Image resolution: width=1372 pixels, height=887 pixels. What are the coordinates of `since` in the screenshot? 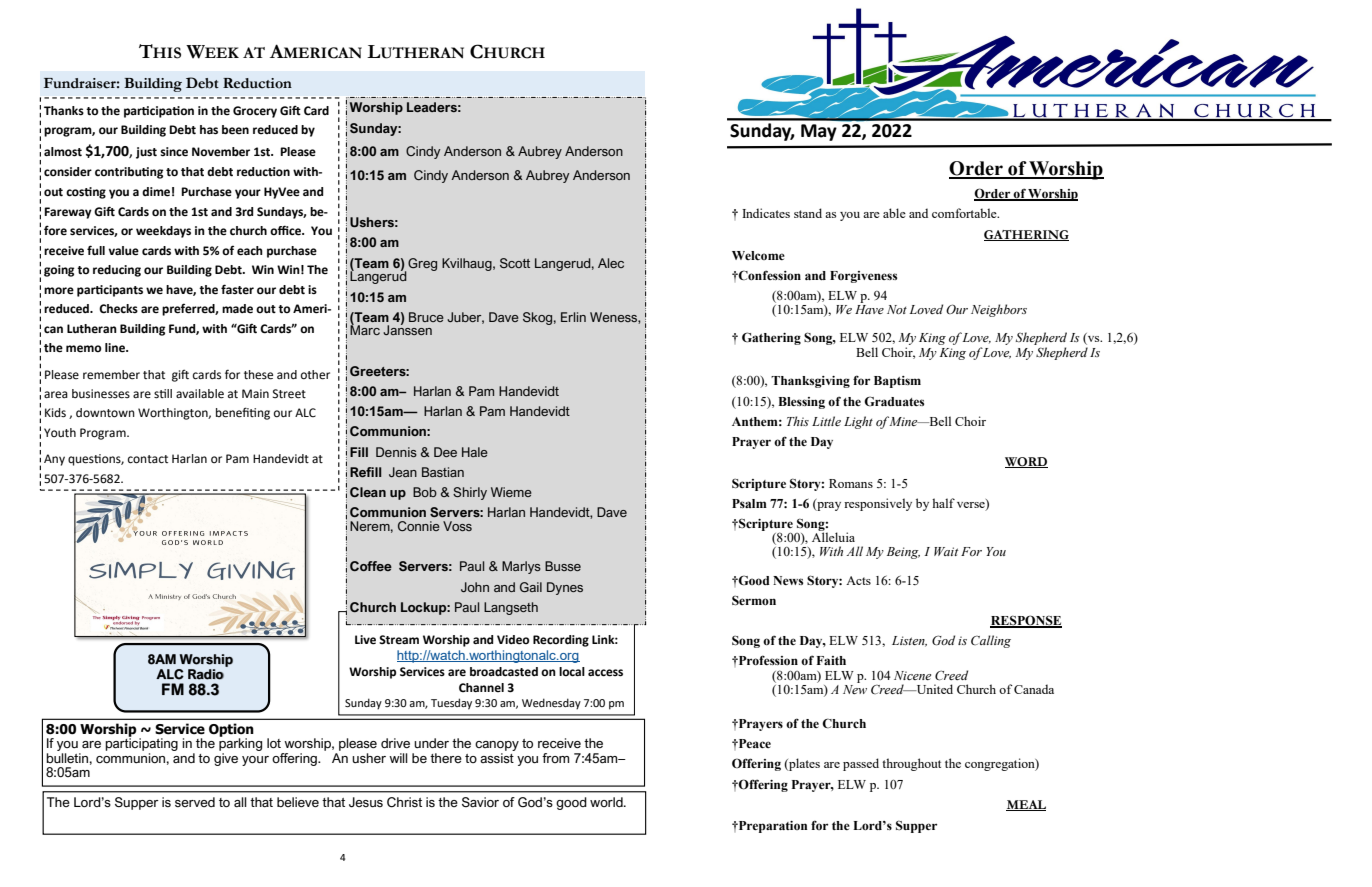 It's located at (174, 152).
